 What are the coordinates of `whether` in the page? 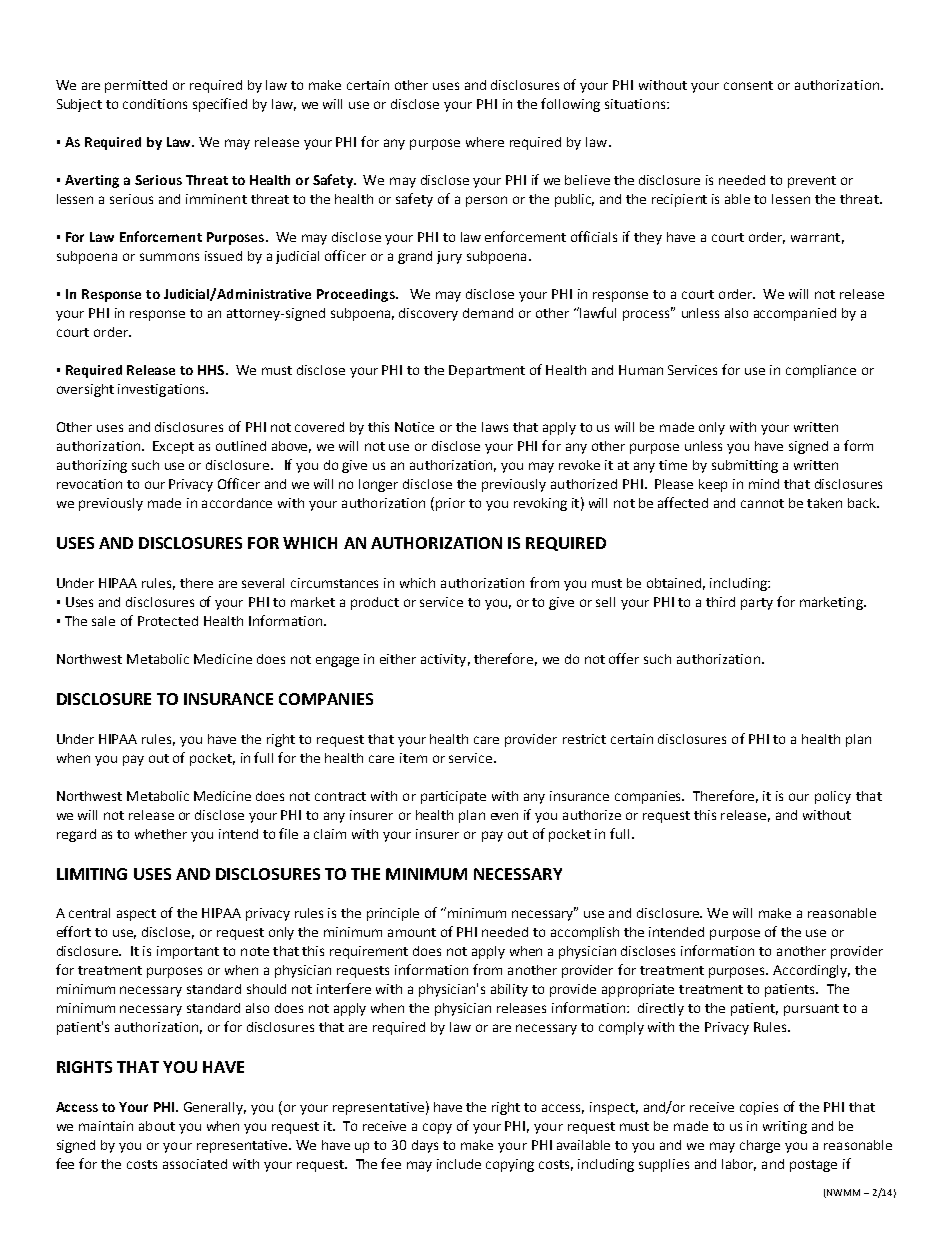 It's located at (161, 834).
